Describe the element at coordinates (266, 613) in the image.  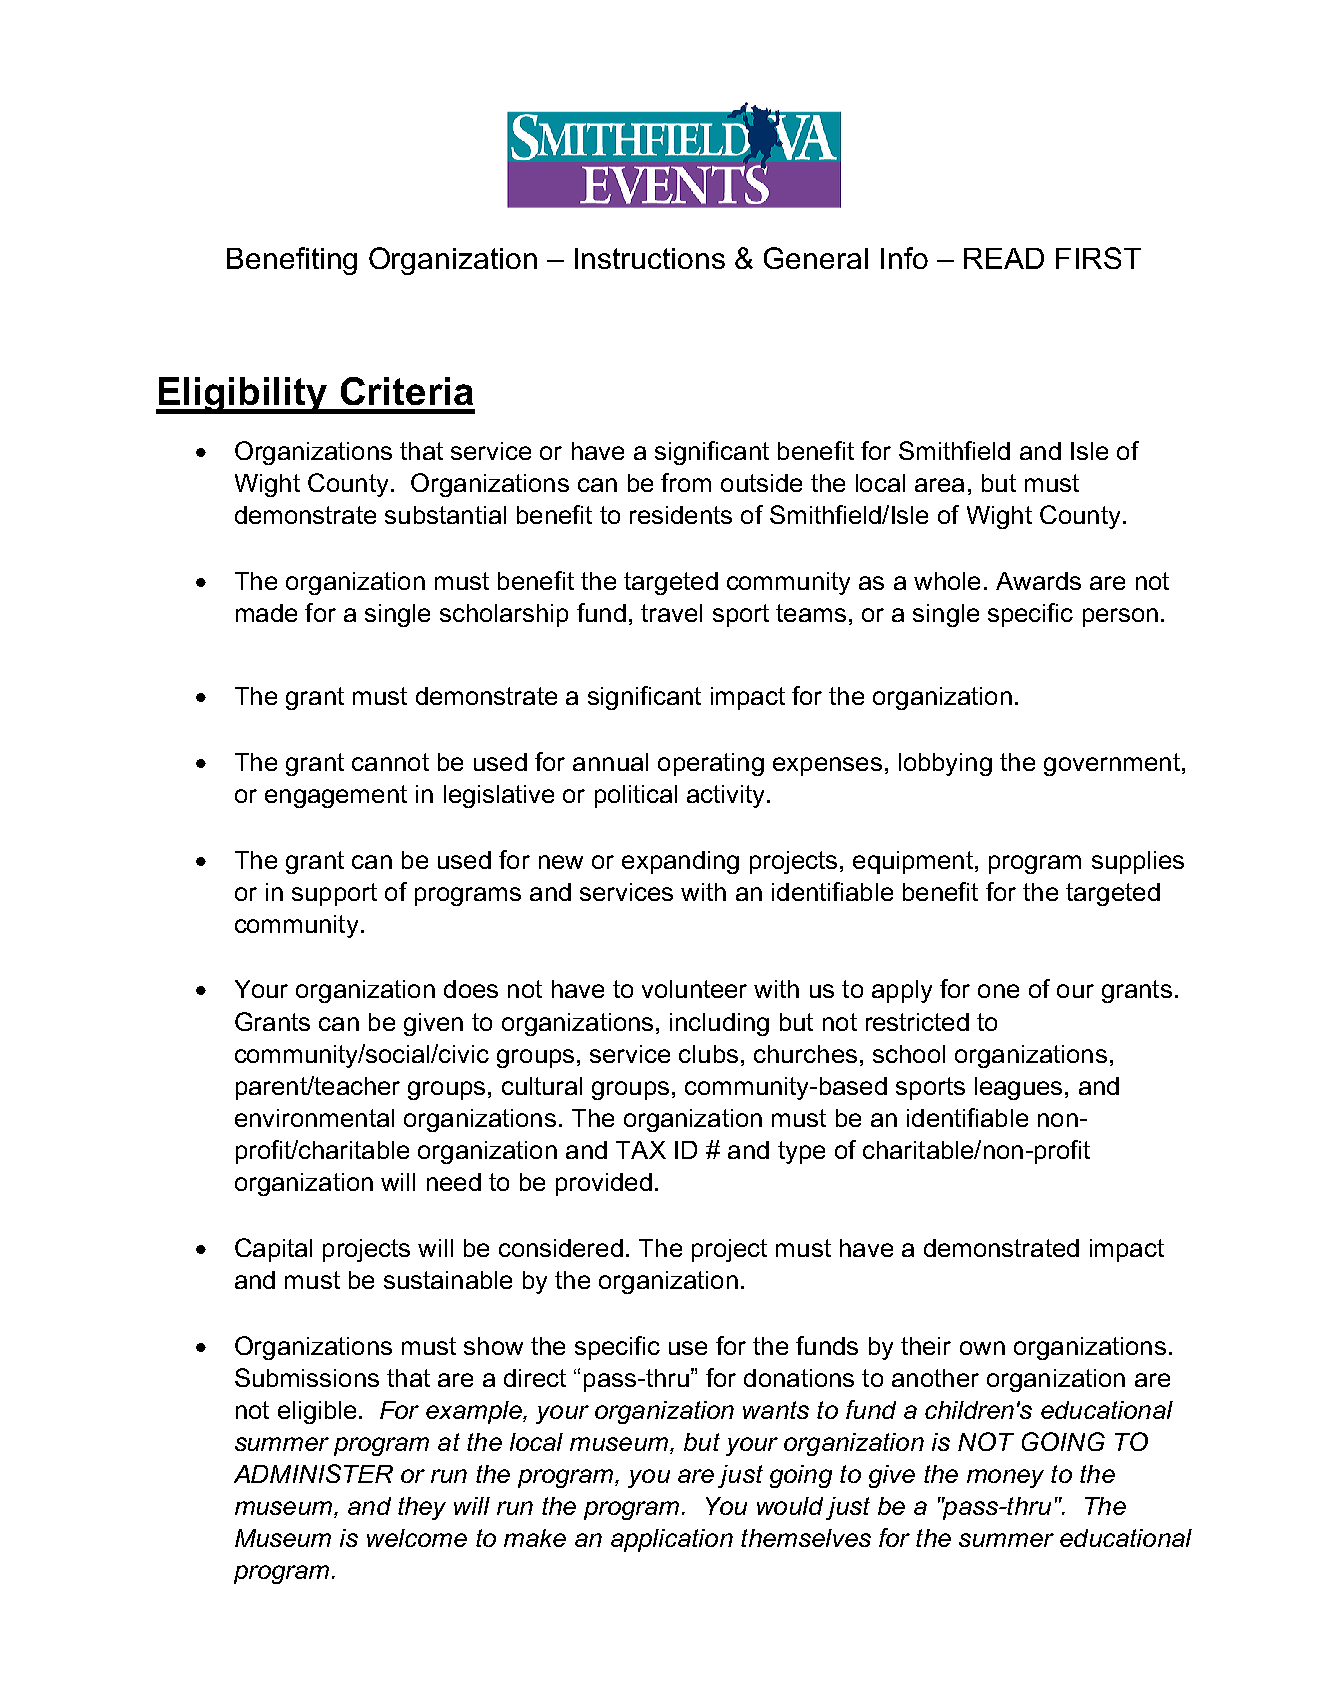
I see `made` at that location.
